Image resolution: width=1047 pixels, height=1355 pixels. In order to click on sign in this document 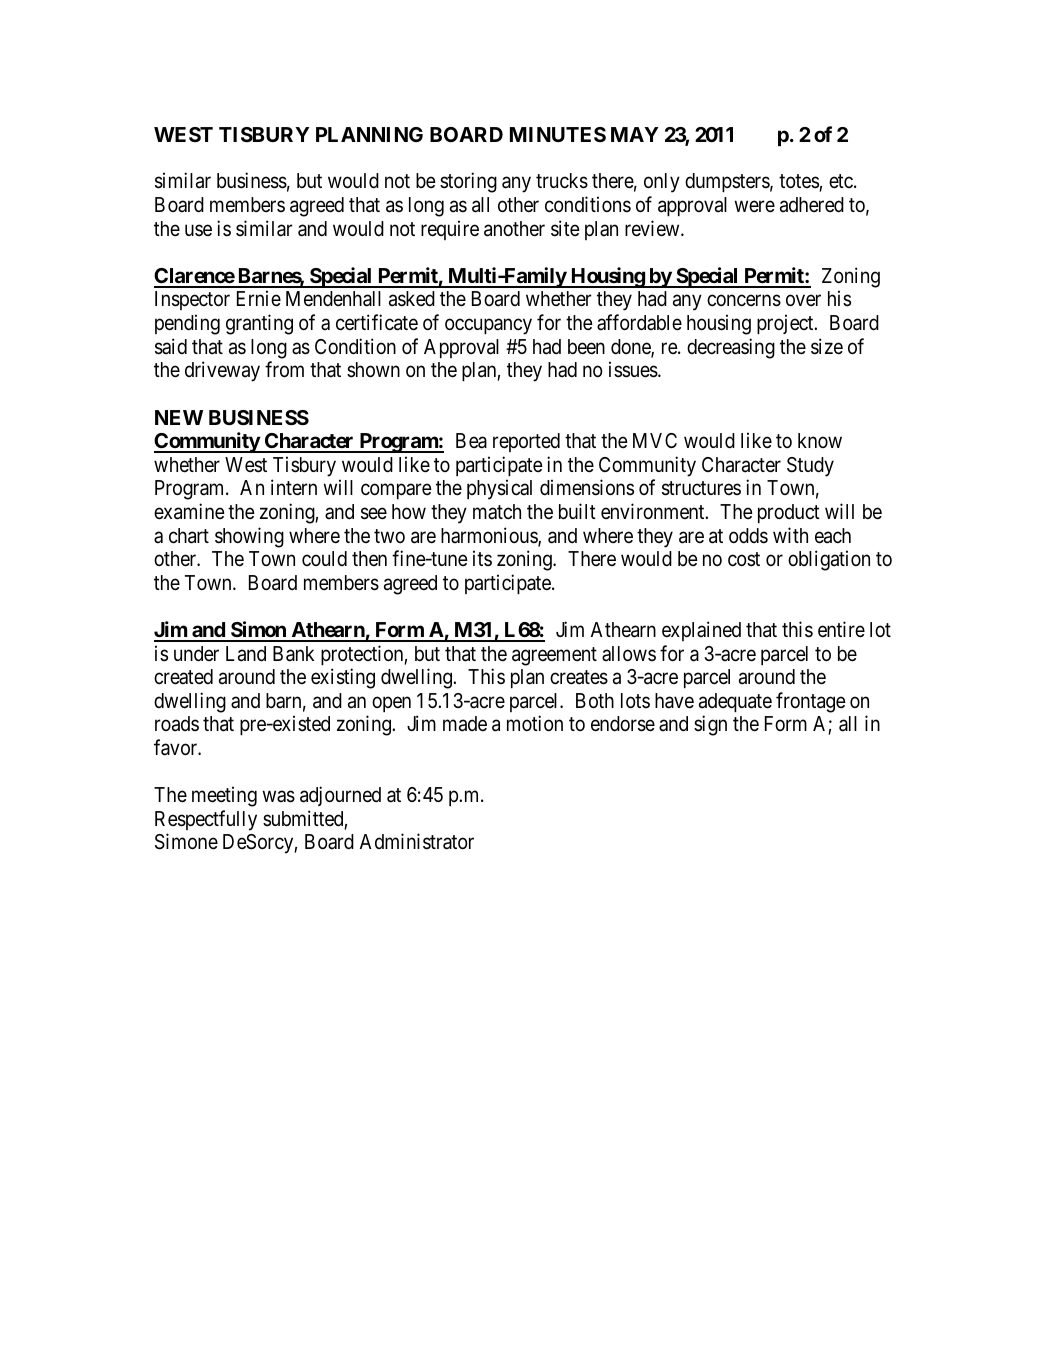, I will do `click(710, 725)`.
